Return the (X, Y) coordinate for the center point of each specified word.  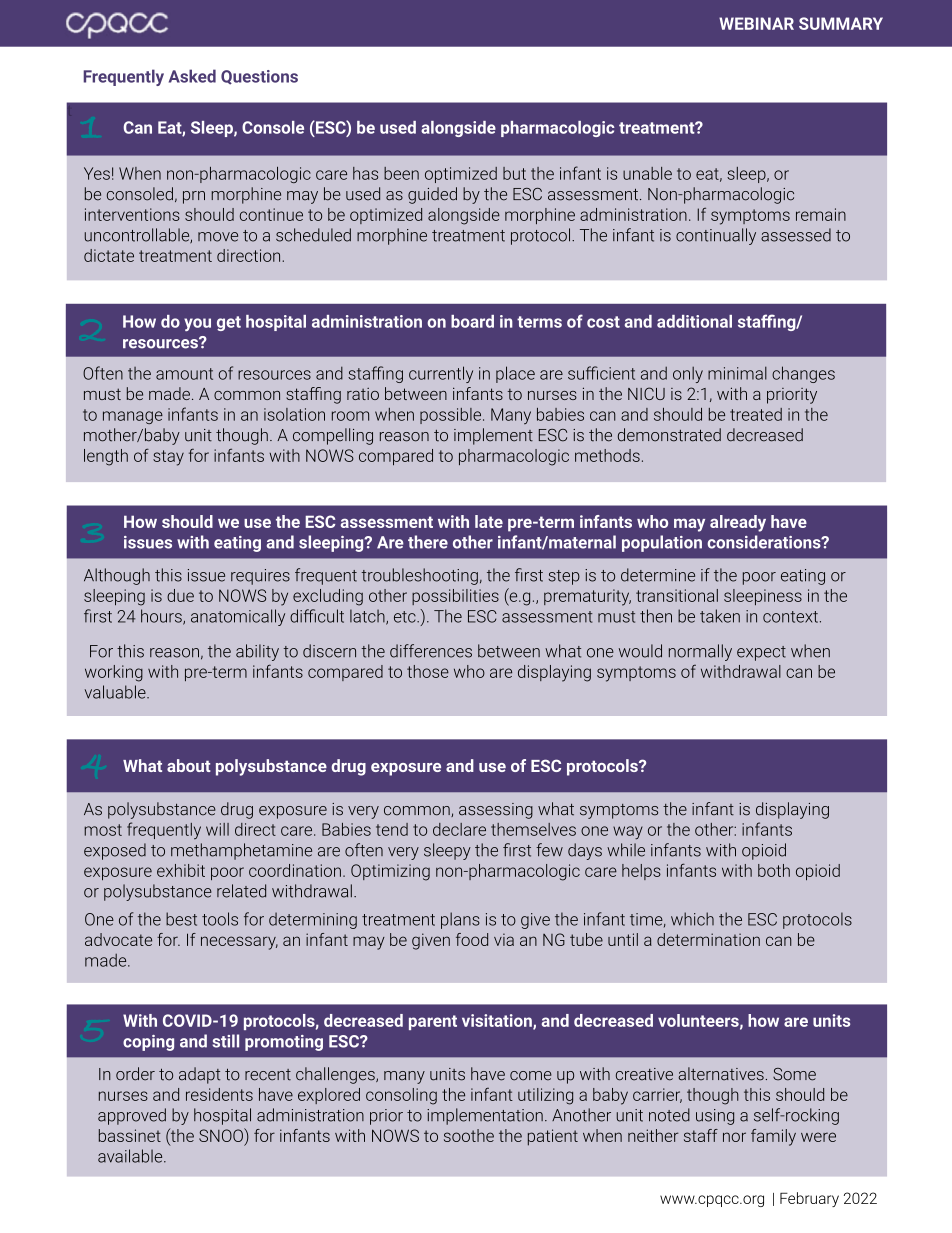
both (774, 870)
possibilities (455, 597)
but (514, 173)
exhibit (181, 870)
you (197, 324)
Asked (192, 76)
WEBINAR (756, 23)
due (180, 595)
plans (460, 920)
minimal (737, 373)
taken (720, 616)
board (472, 321)
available (131, 1156)
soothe (469, 1135)
